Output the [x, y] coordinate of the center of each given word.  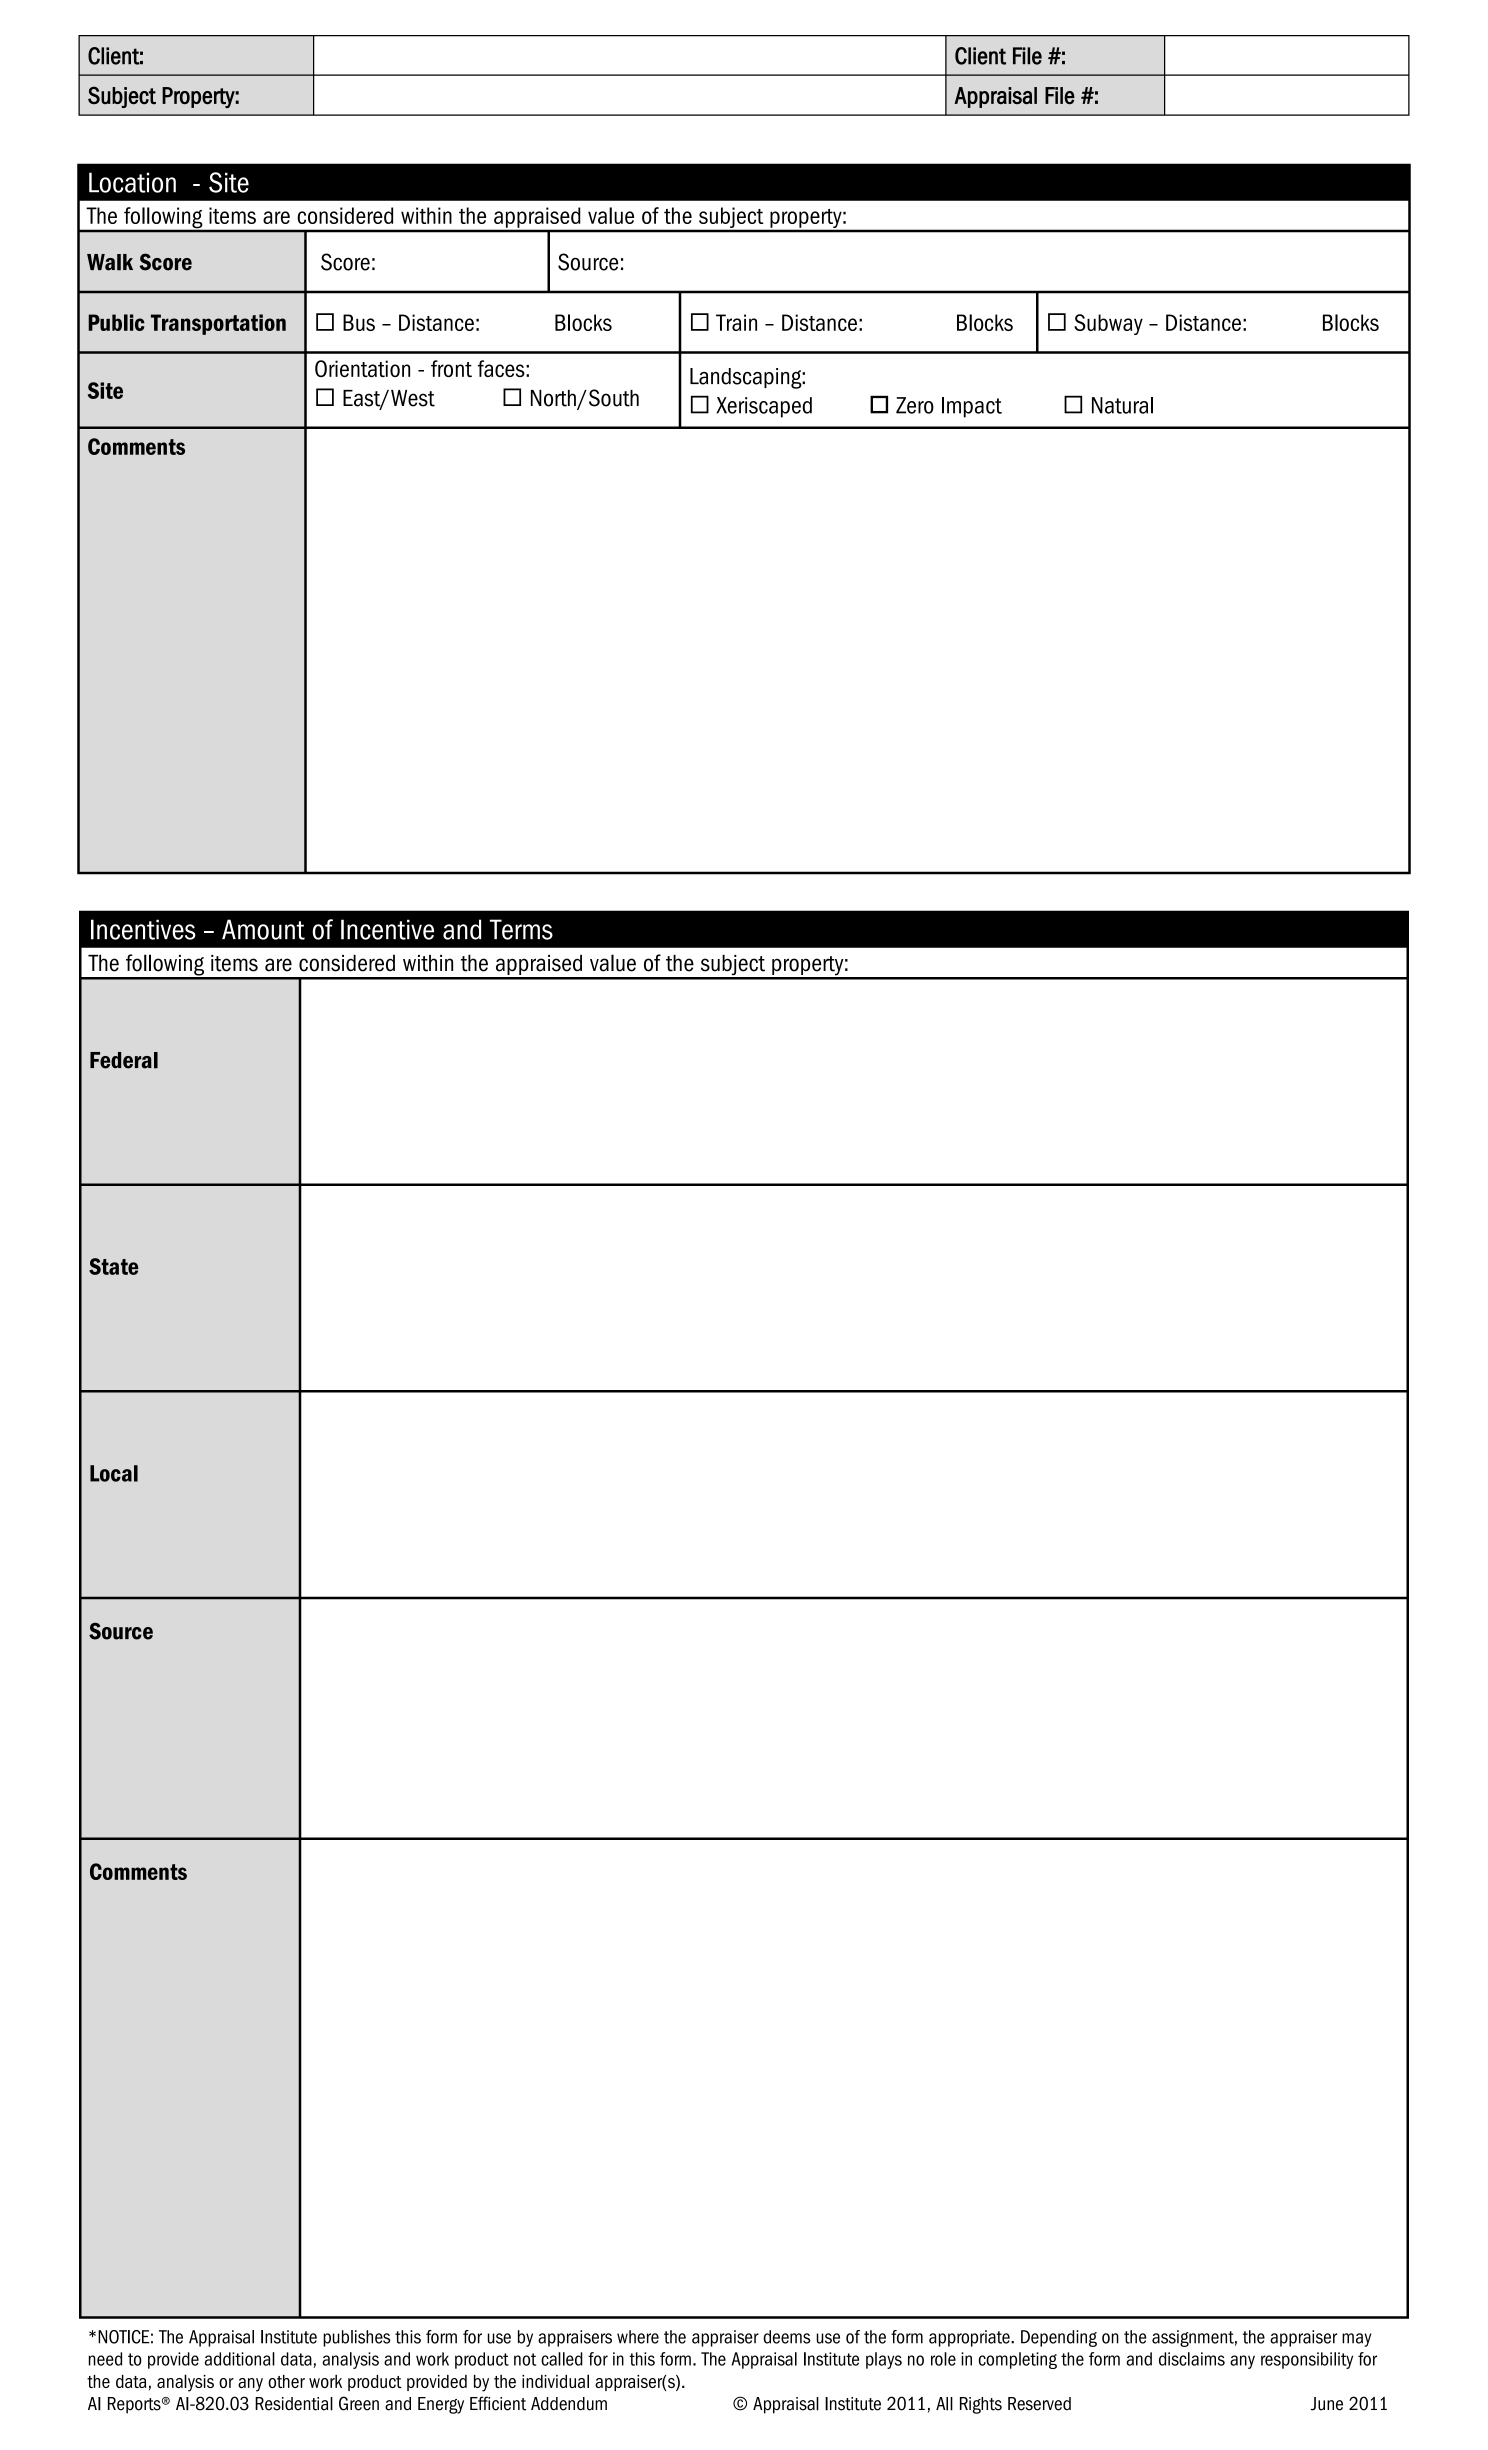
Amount [263, 929]
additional [240, 2359]
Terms [521, 929]
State [113, 1266]
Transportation [218, 324]
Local [114, 1473]
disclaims [1192, 2359]
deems [787, 2337]
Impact [972, 407]
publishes [356, 2338]
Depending [1059, 2338]
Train [736, 322]
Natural [1122, 405]
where [638, 2337]
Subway [1108, 324]
